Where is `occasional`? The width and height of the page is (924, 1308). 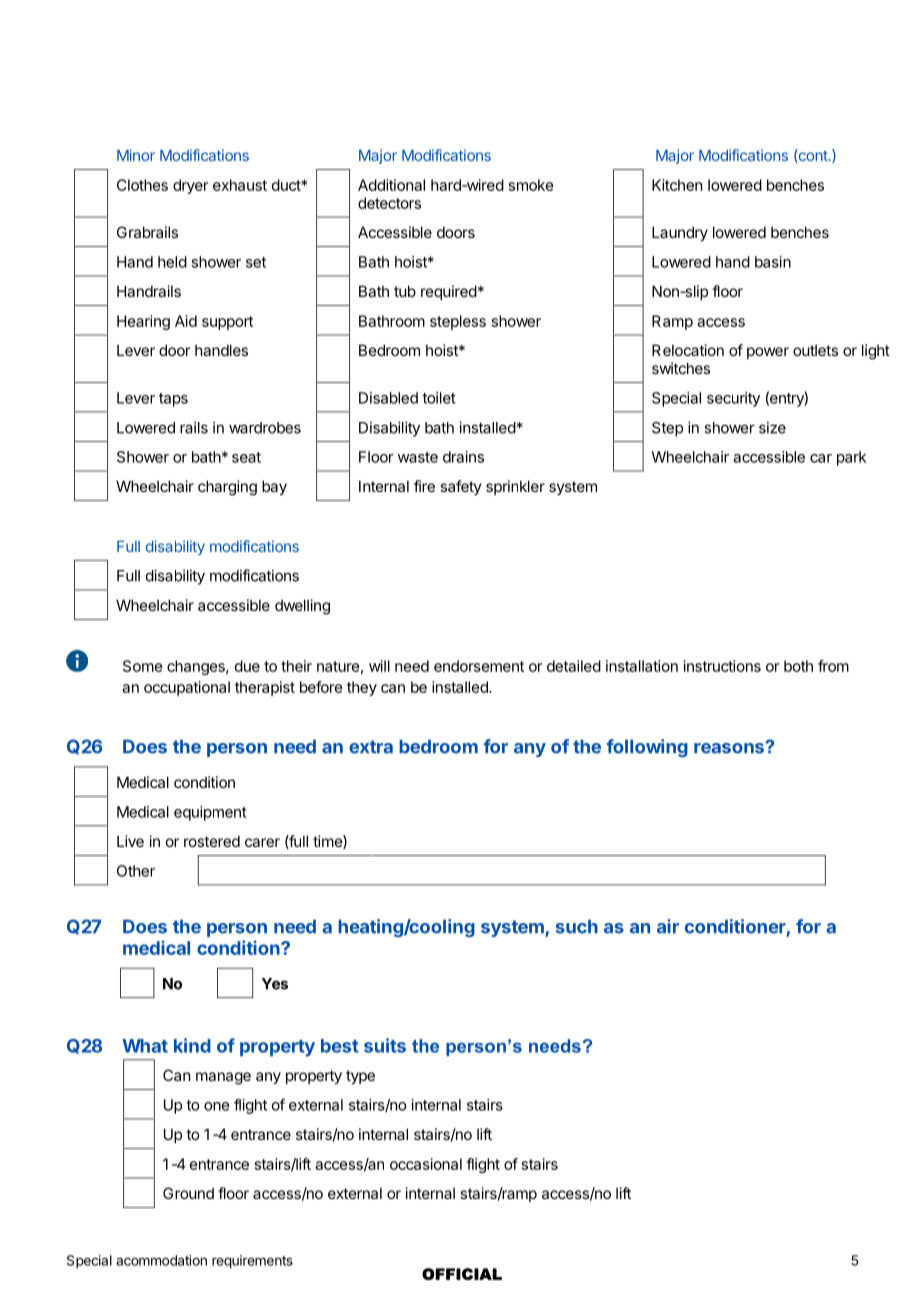
occasional is located at coordinates (426, 1164).
